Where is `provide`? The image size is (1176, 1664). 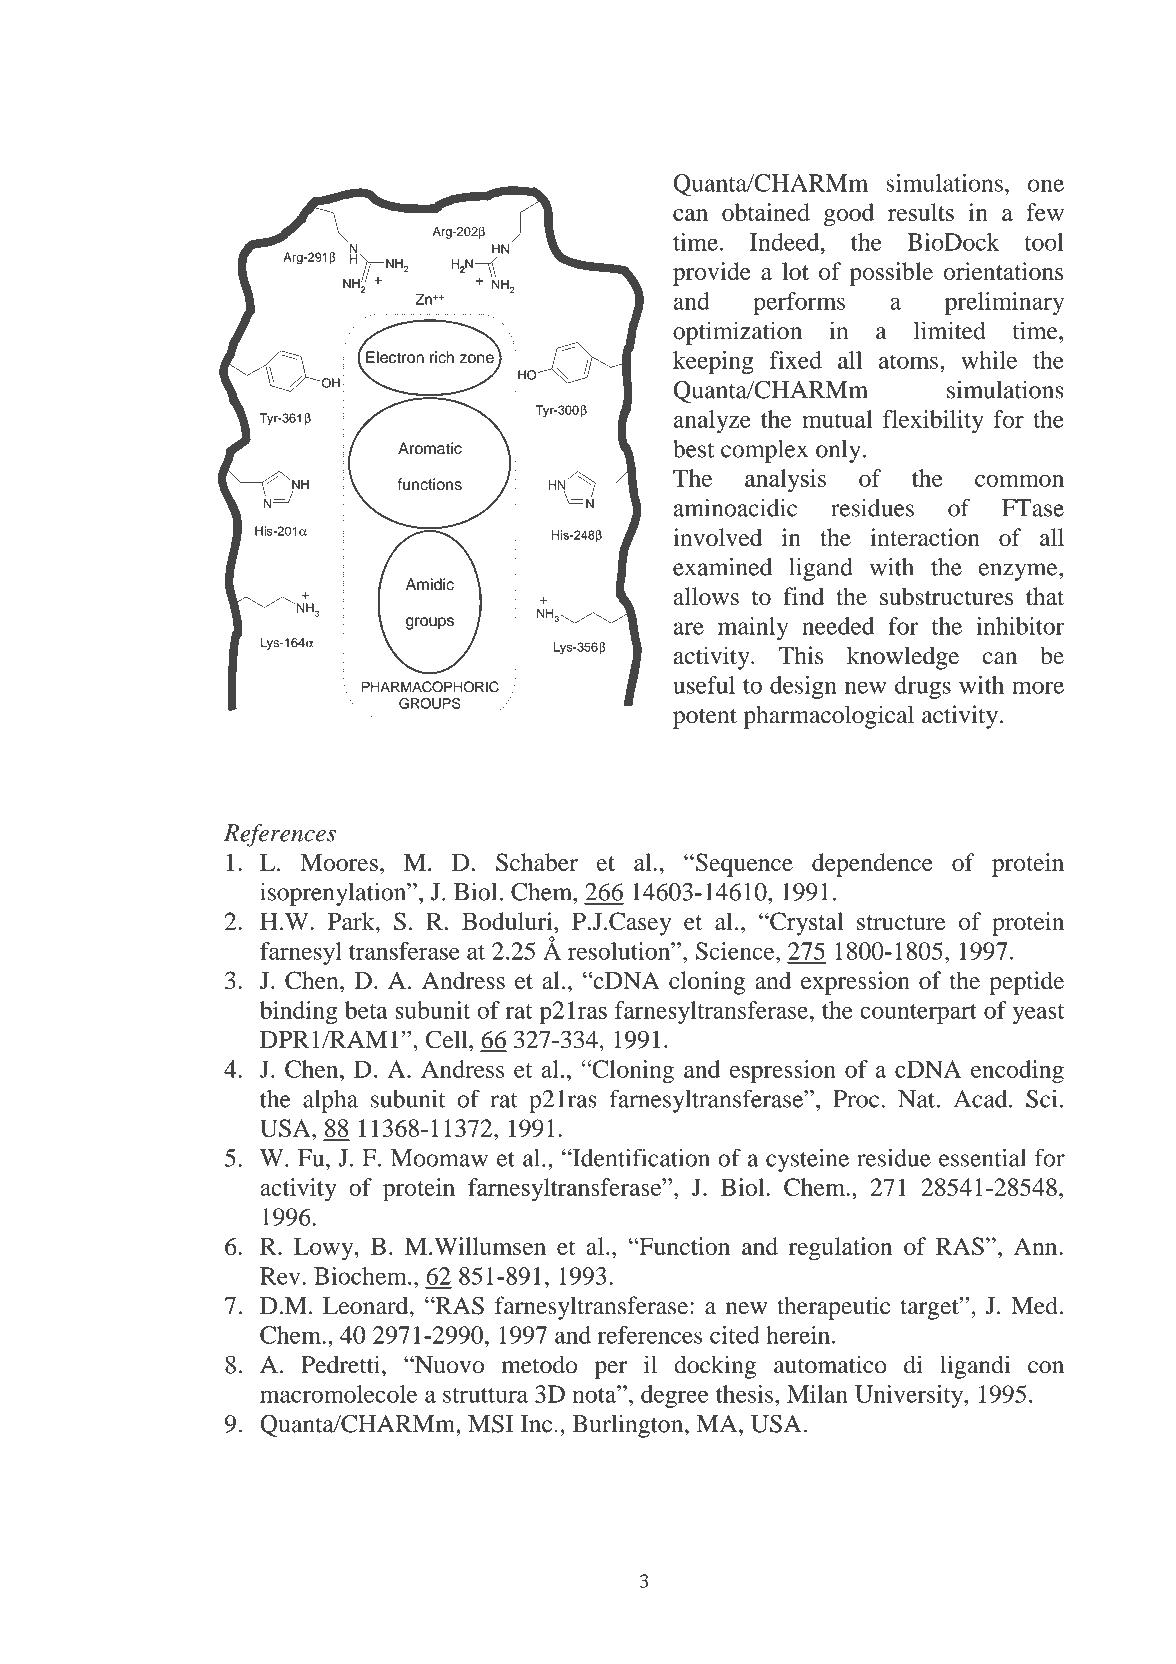
provide is located at coordinates (712, 274).
